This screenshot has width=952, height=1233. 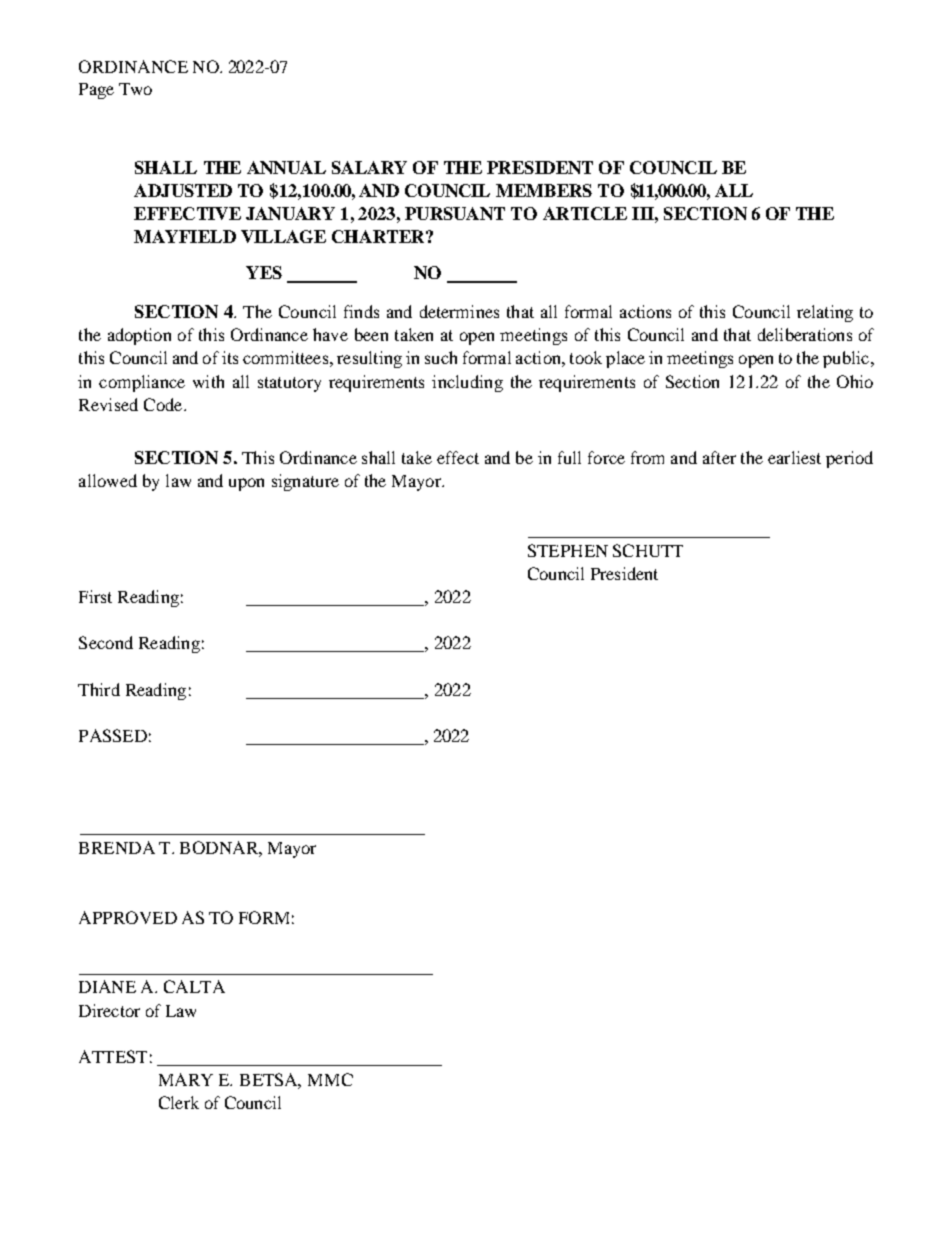 I want to click on STEPHEN, so click(x=568, y=550).
